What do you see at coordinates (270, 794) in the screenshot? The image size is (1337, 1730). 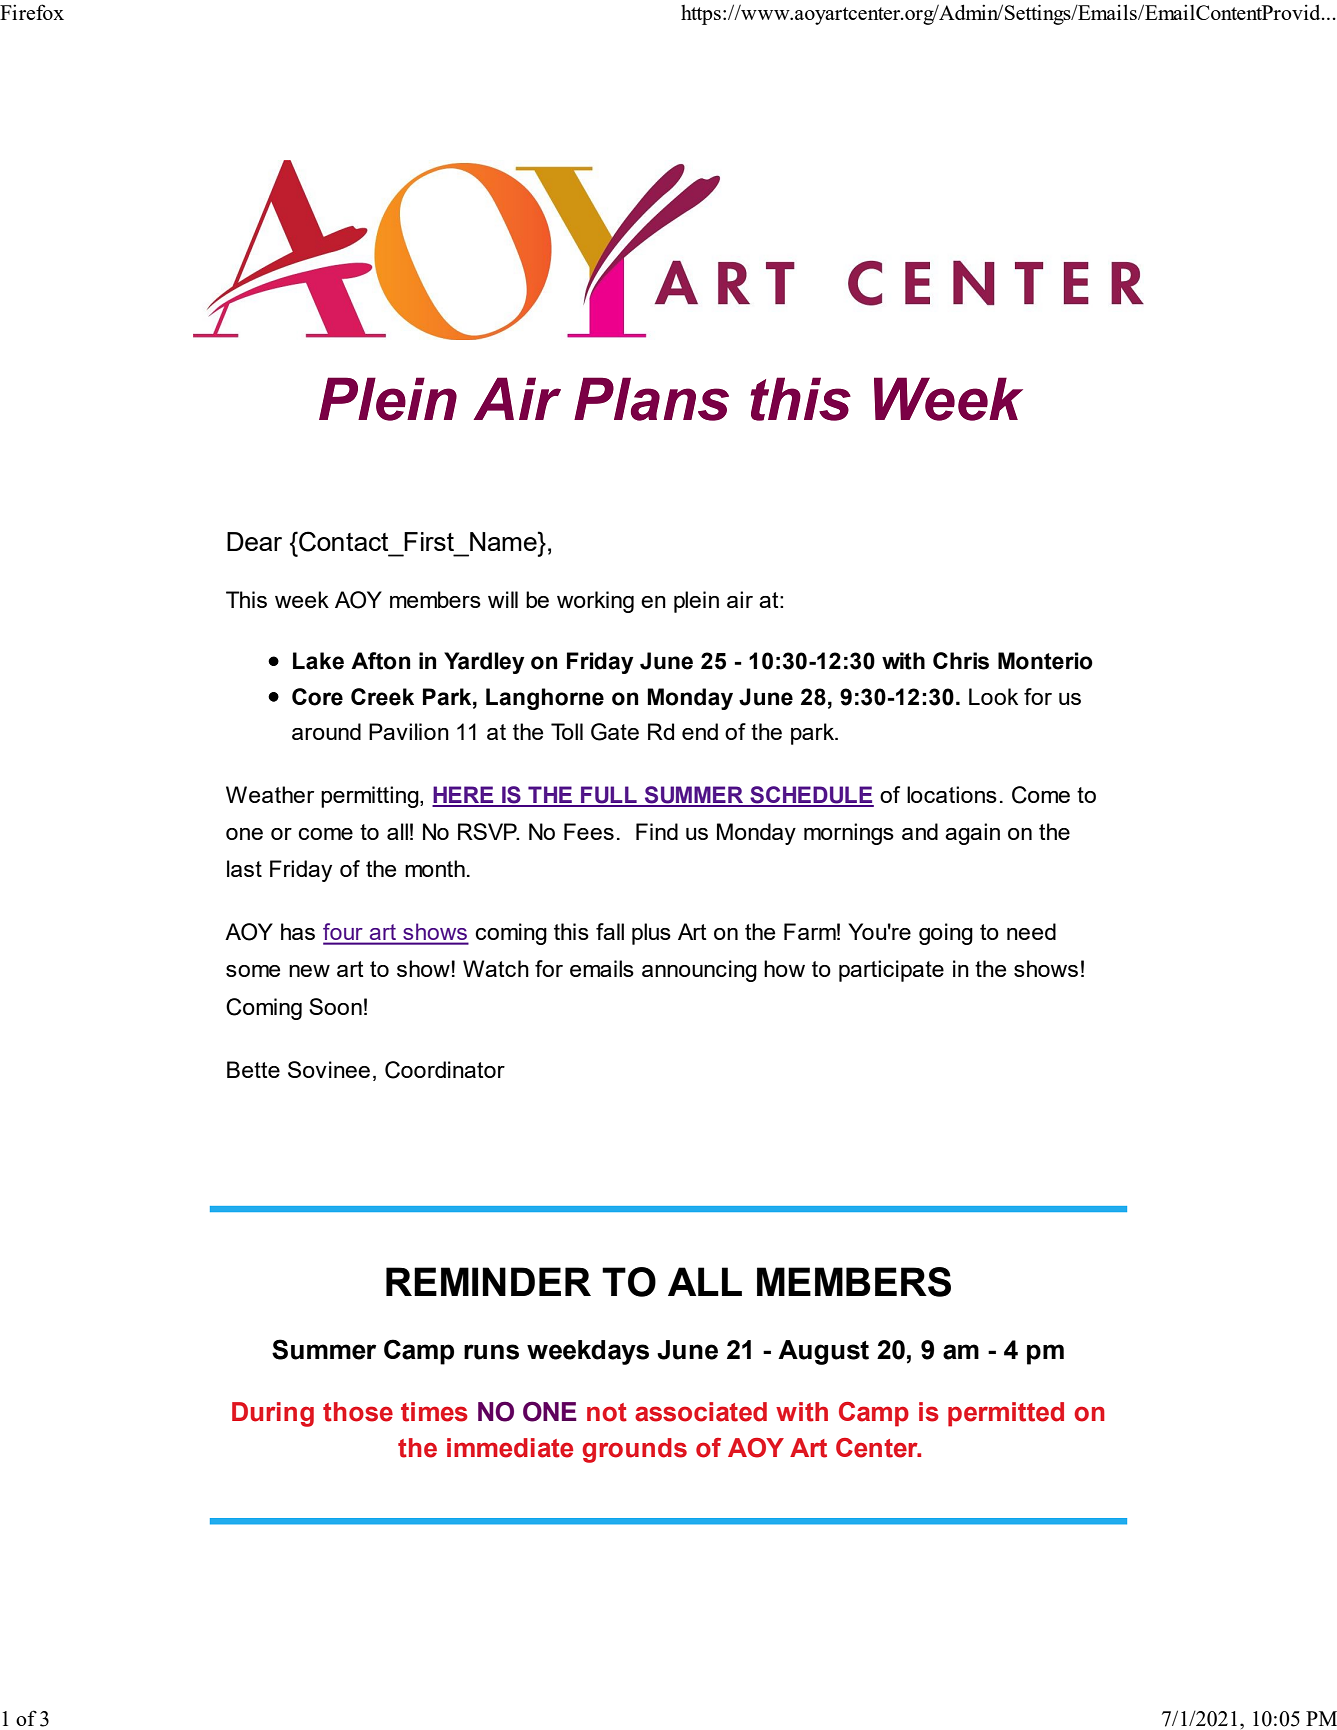 I see `Weather` at bounding box center [270, 794].
